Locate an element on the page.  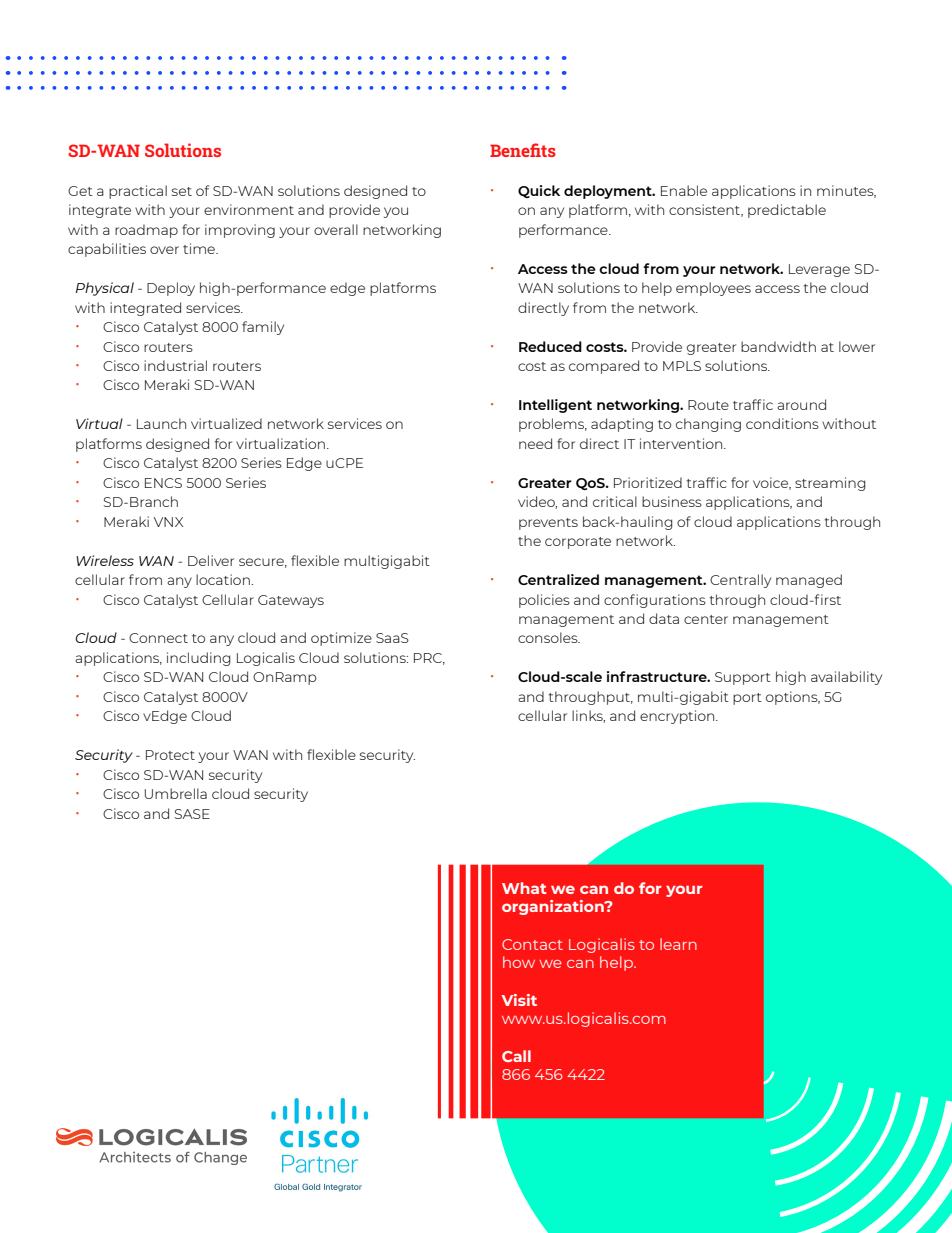
Call is located at coordinates (516, 1056).
